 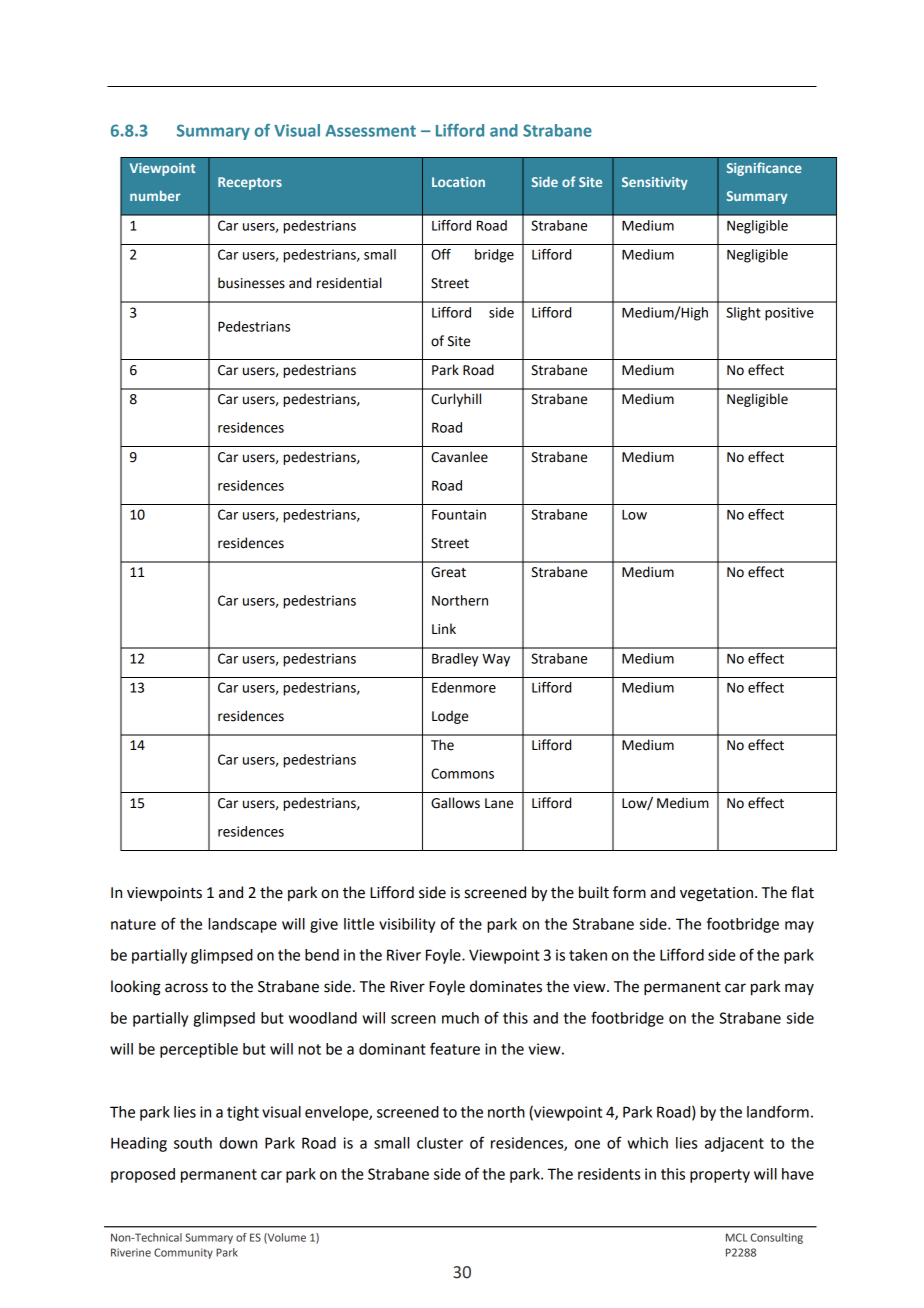 What do you see at coordinates (743, 314) in the screenshot?
I see `Slight` at bounding box center [743, 314].
